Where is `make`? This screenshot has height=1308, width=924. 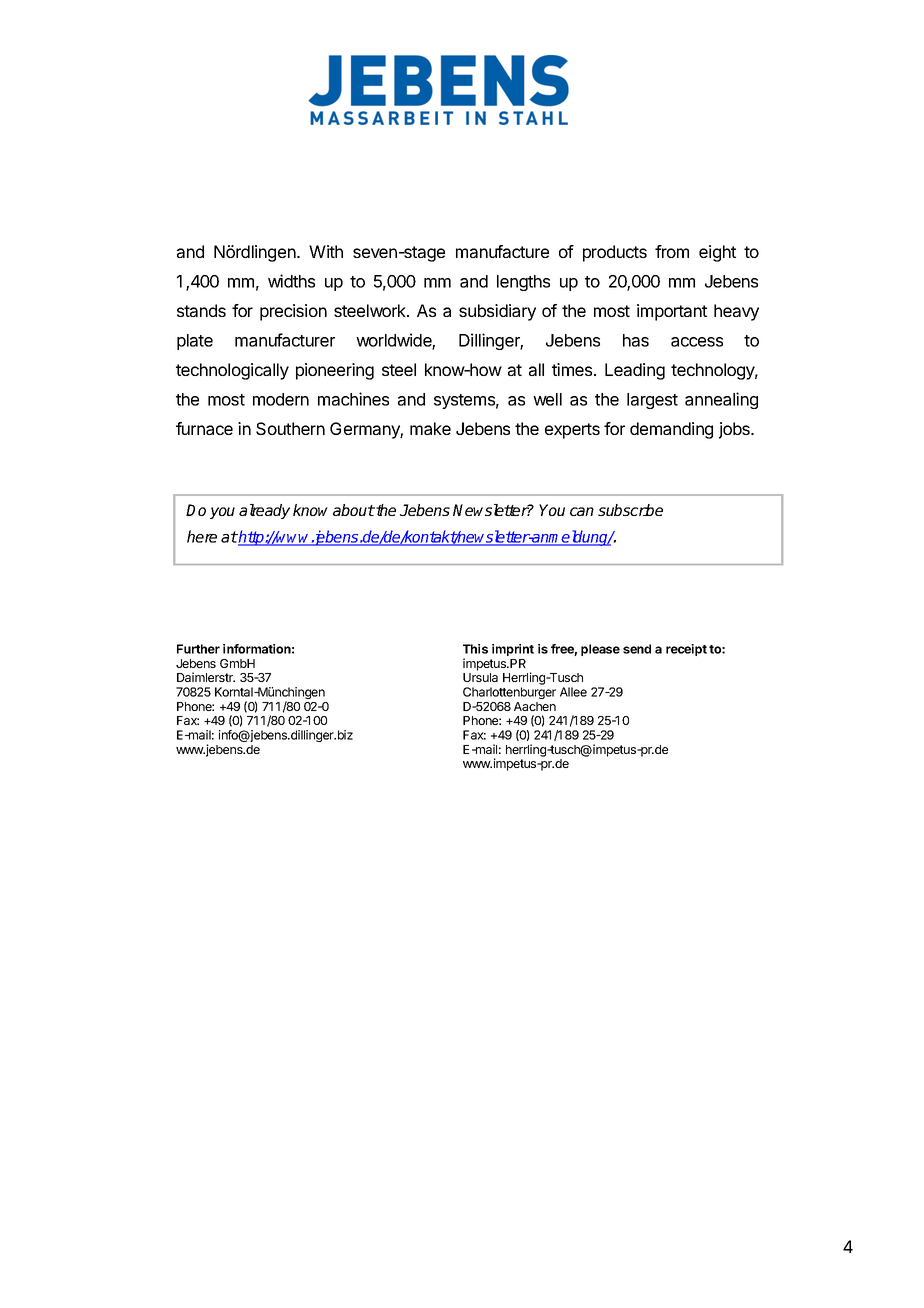 make is located at coordinates (430, 428).
